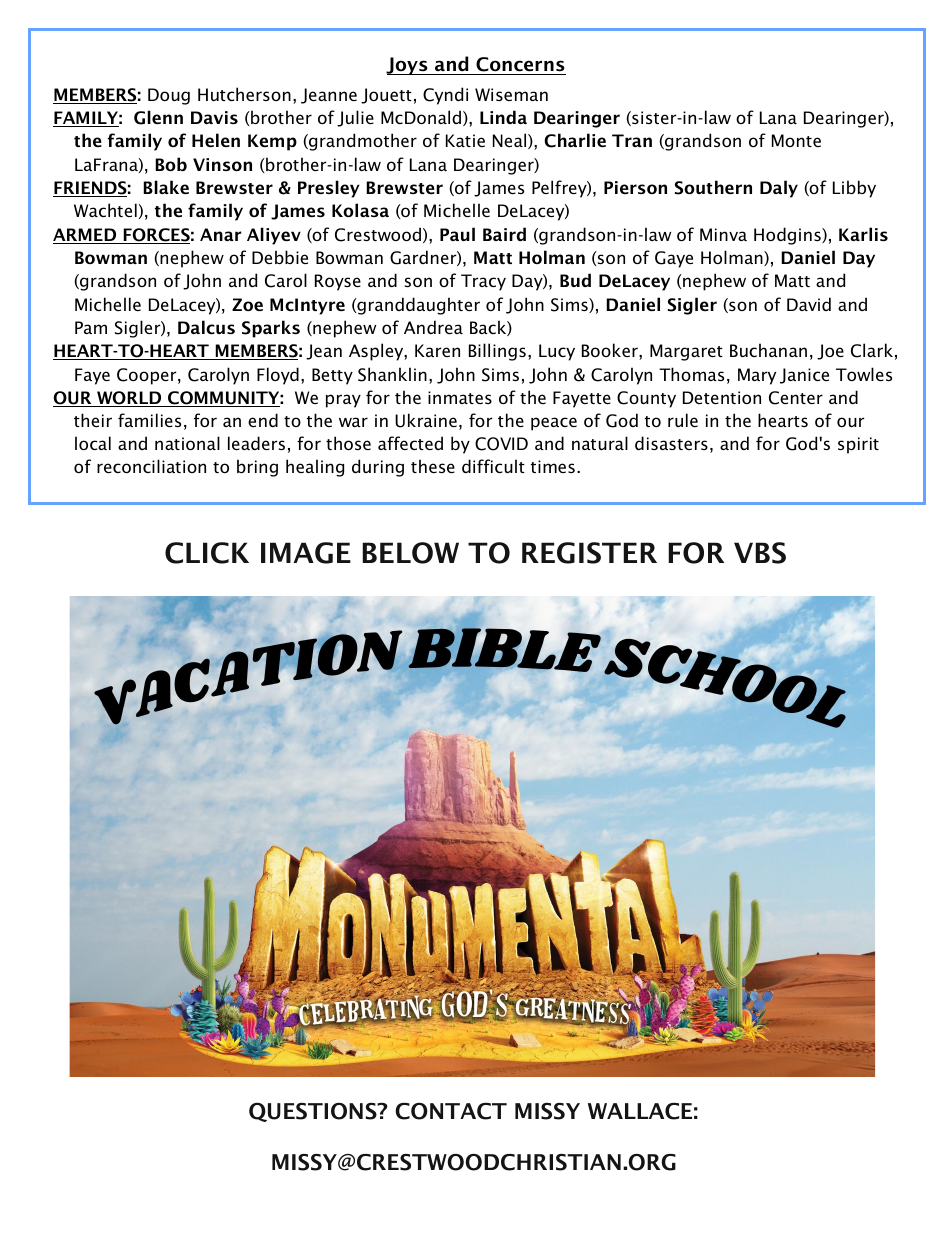 Image resolution: width=952 pixels, height=1233 pixels. I want to click on QUESTIONS, so click(314, 1112).
